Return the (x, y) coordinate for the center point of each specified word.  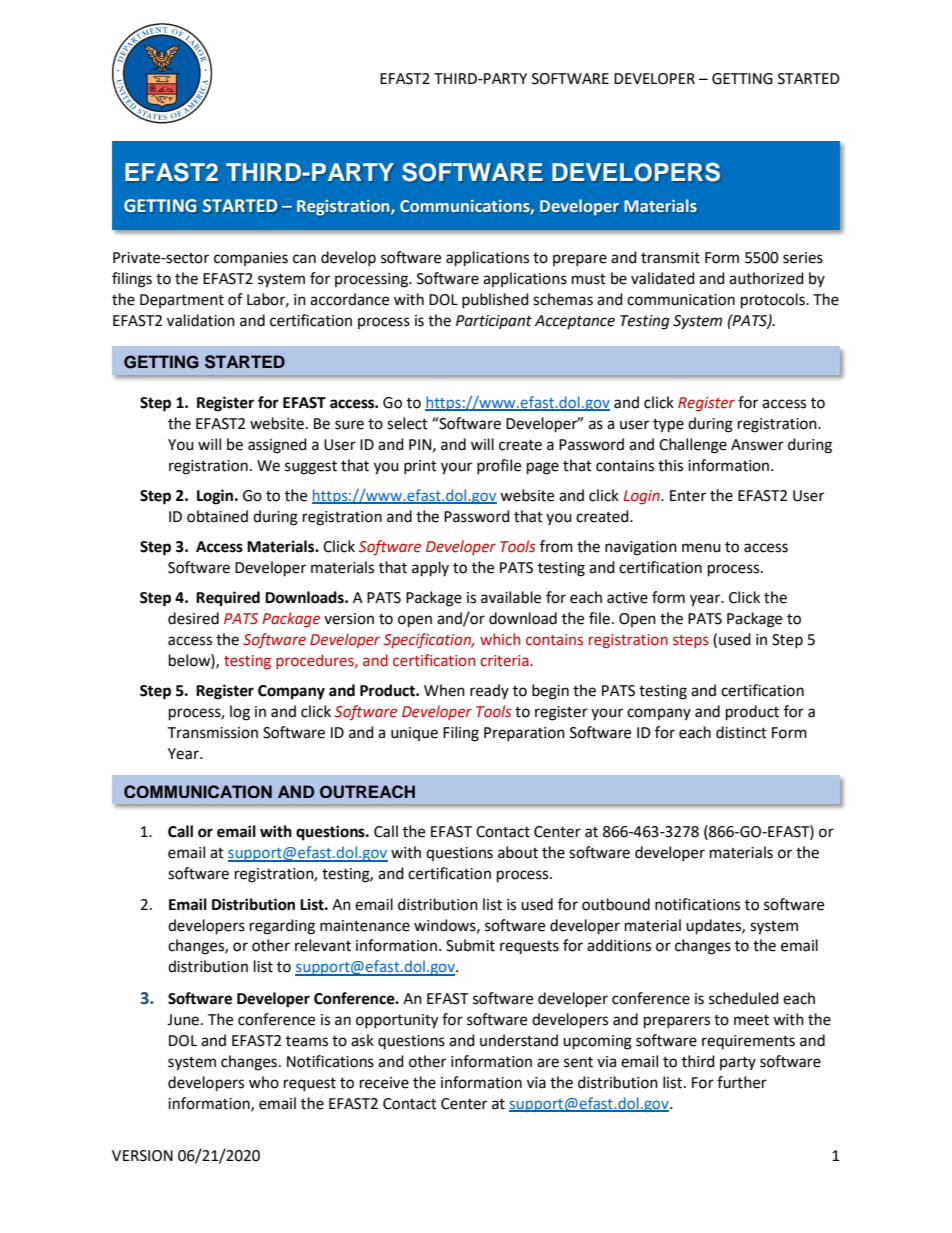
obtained (217, 516)
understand (519, 1040)
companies (251, 259)
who (264, 1082)
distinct (741, 732)
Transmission (212, 733)
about (518, 852)
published (495, 300)
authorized (766, 278)
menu (701, 548)
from (556, 546)
